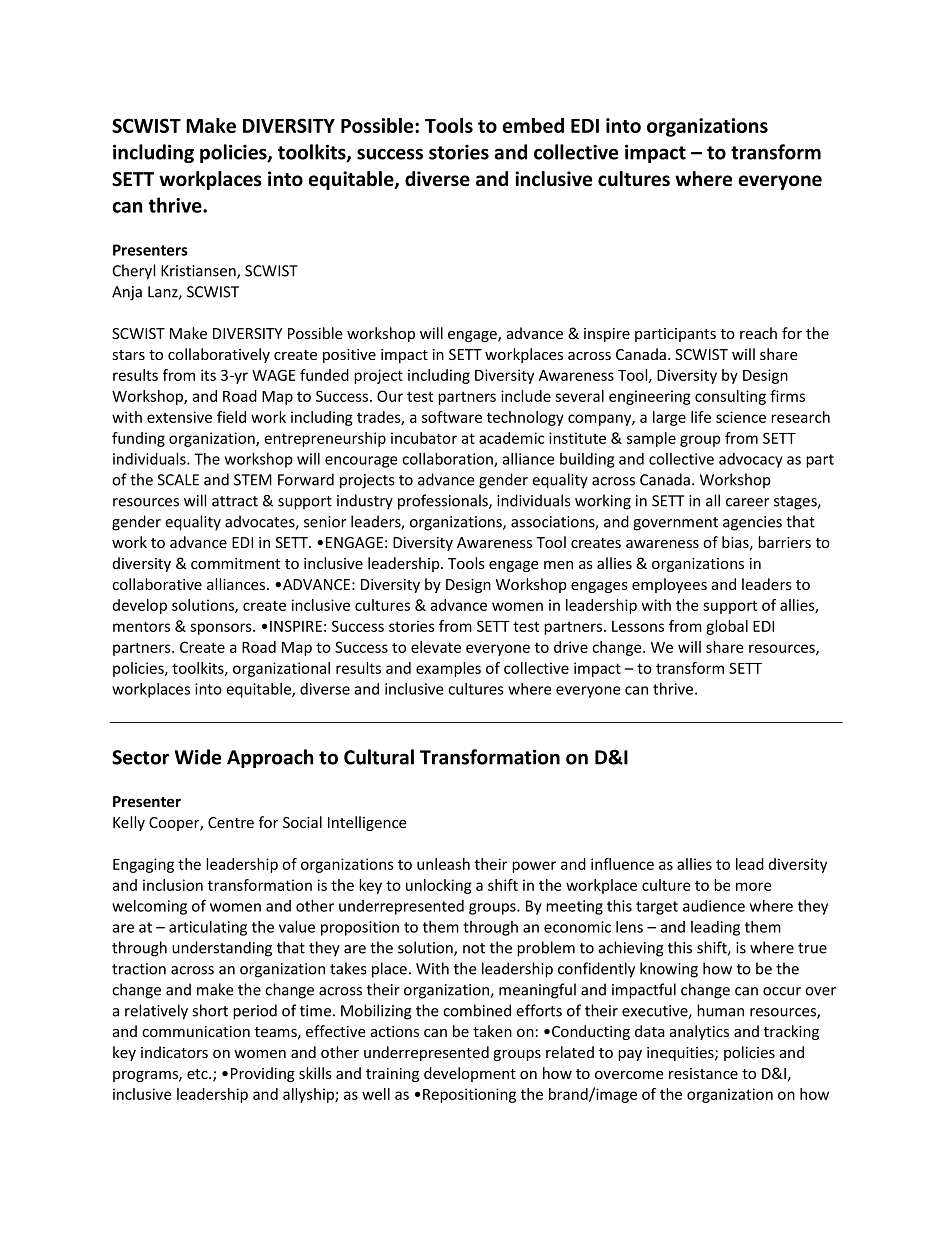  Describe the element at coordinates (533, 125) in the screenshot. I see `embed` at that location.
